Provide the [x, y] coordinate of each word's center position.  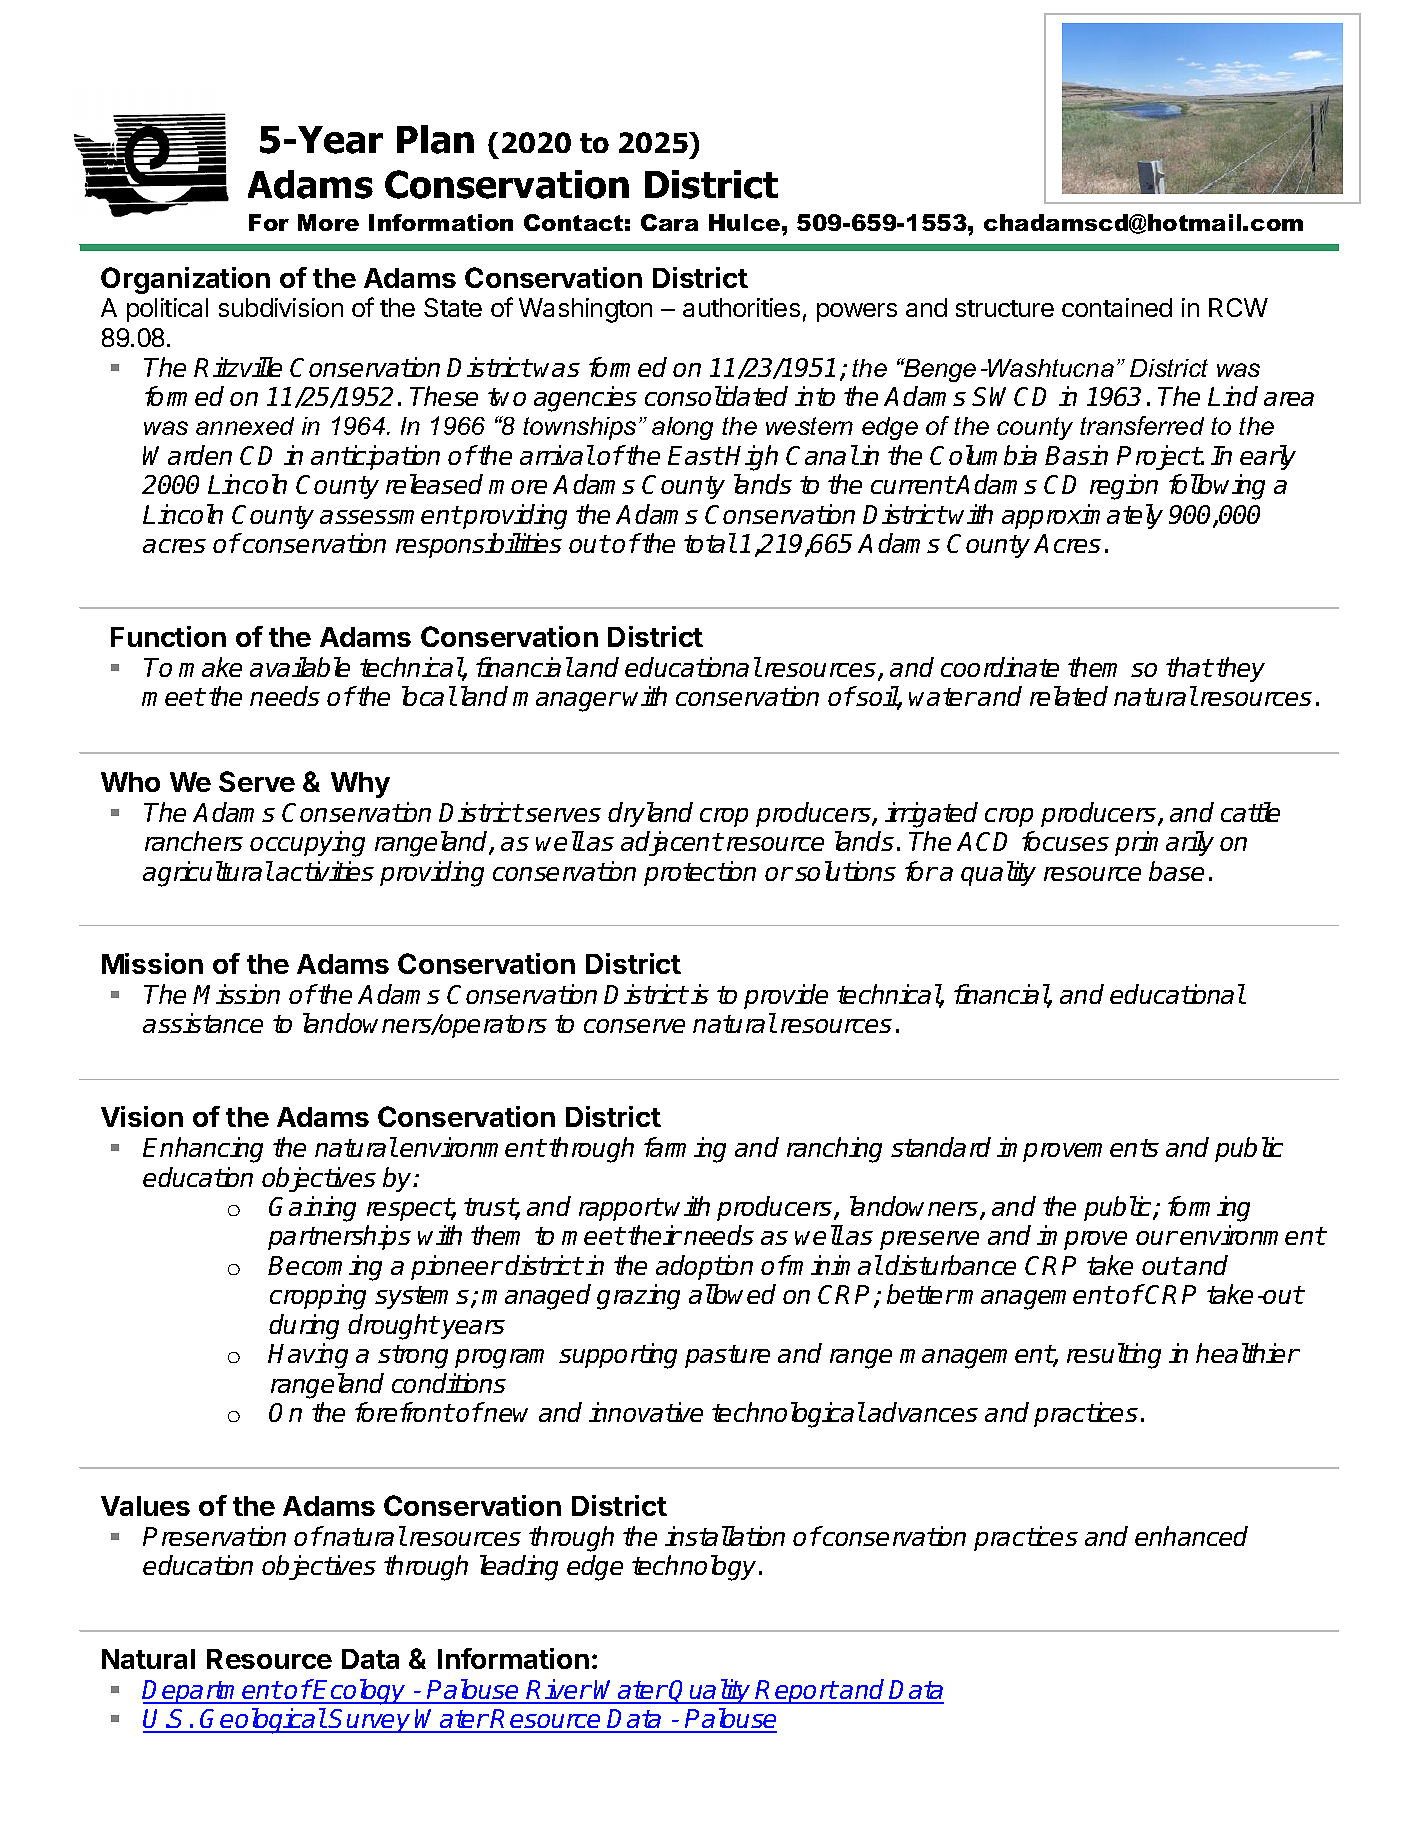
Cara [669, 222]
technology [694, 1568]
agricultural [208, 874]
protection [700, 873]
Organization [185, 280]
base [1176, 871]
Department [212, 1692]
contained [1117, 307]
